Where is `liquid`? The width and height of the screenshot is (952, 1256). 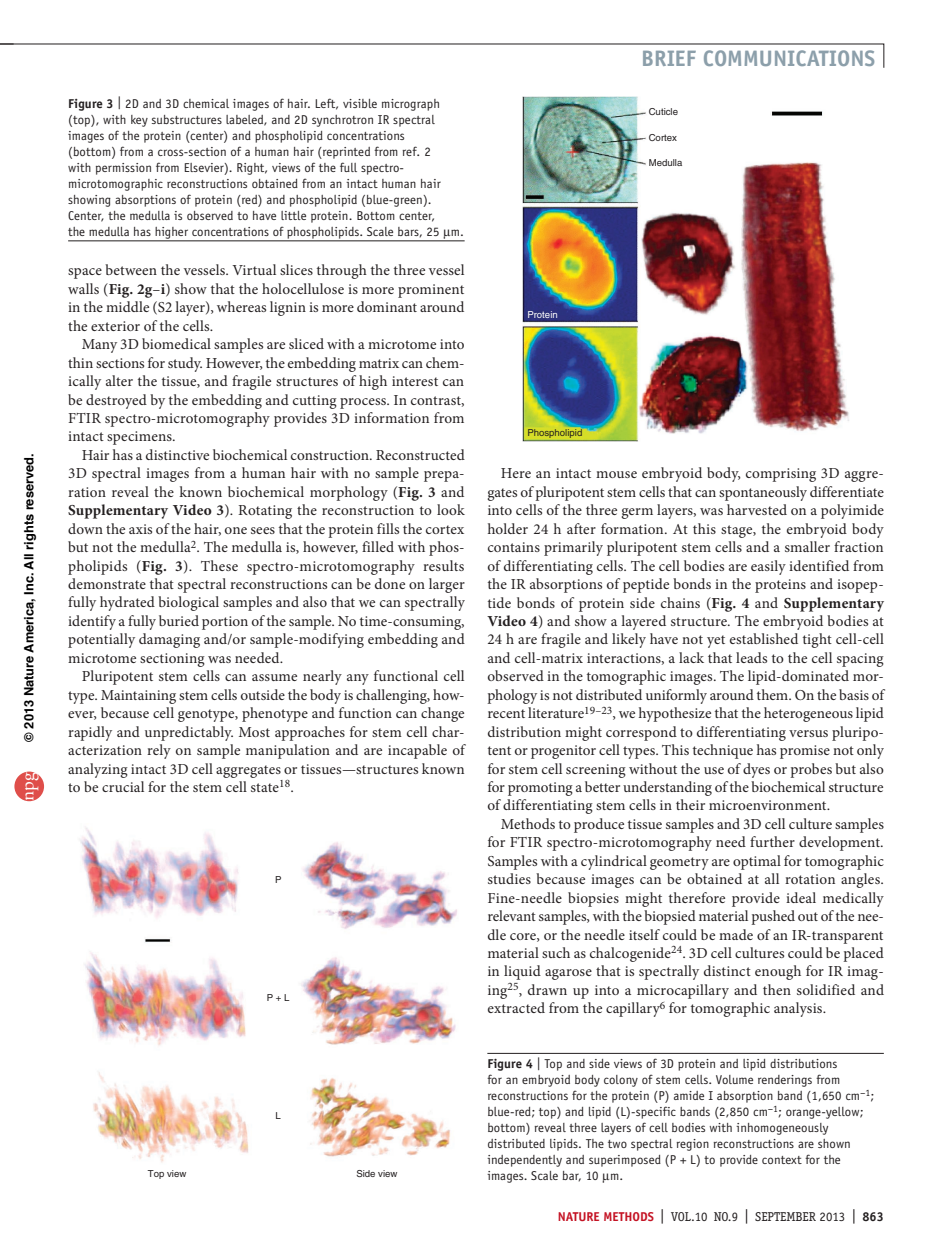
liquid is located at coordinates (522, 972).
